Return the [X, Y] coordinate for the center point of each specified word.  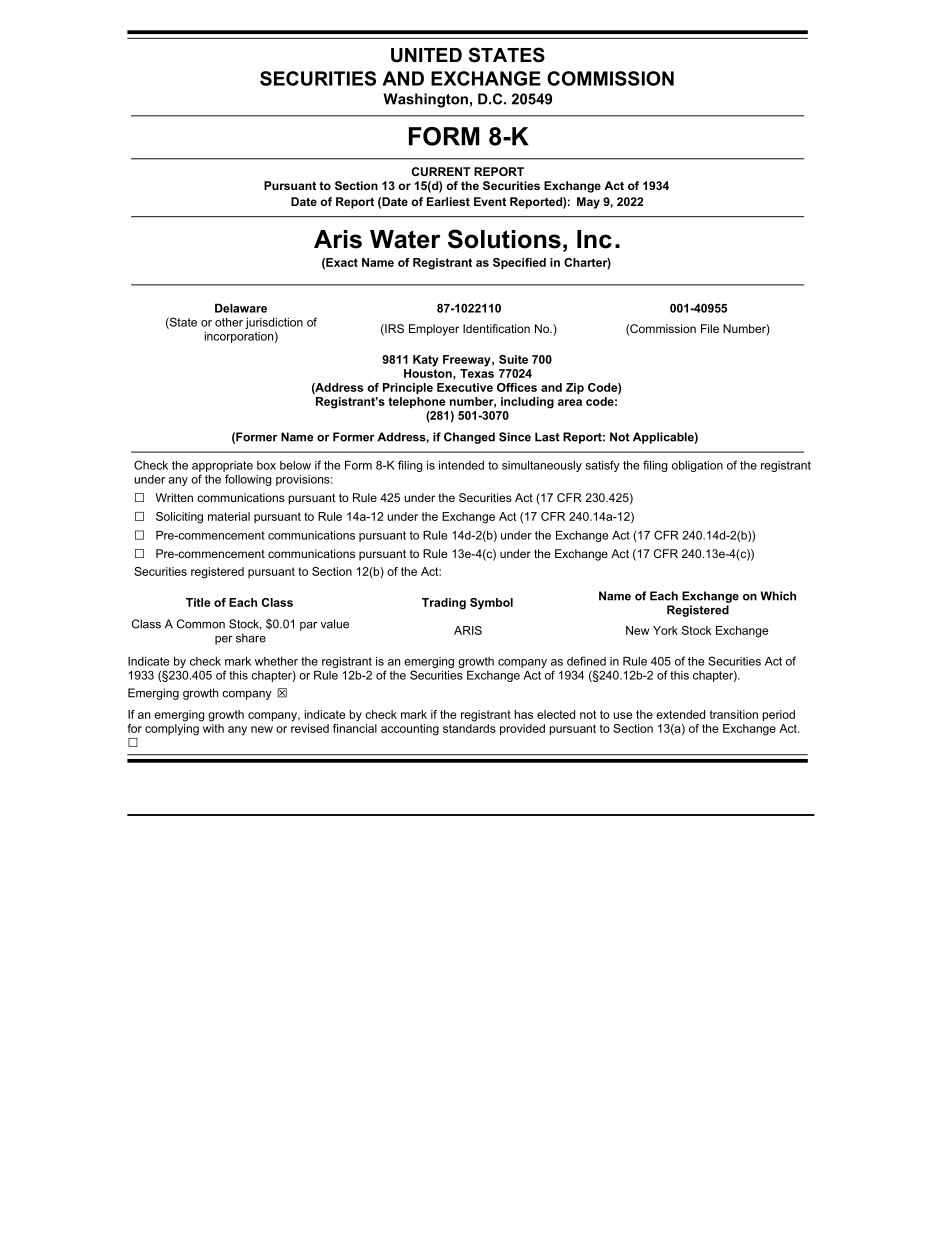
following [248, 480]
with [212, 727]
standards [469, 727]
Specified [519, 263]
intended [461, 465]
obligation [697, 466]
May [588, 203]
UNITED [426, 55]
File [710, 328]
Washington [425, 100]
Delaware [241, 308]
